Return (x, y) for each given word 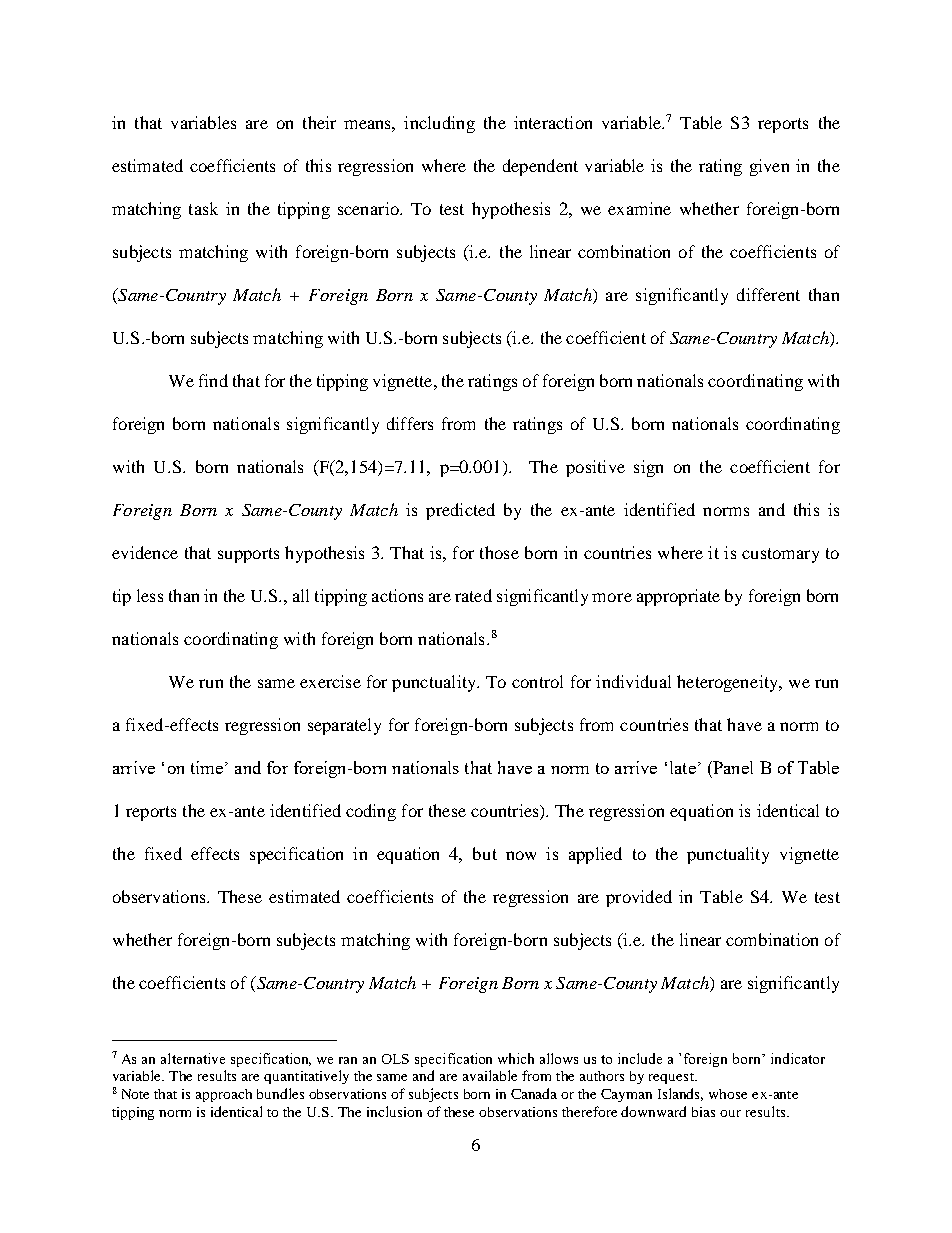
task (203, 208)
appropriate (678, 597)
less (150, 595)
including (439, 124)
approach (224, 1095)
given (769, 167)
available (490, 1075)
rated (473, 595)
